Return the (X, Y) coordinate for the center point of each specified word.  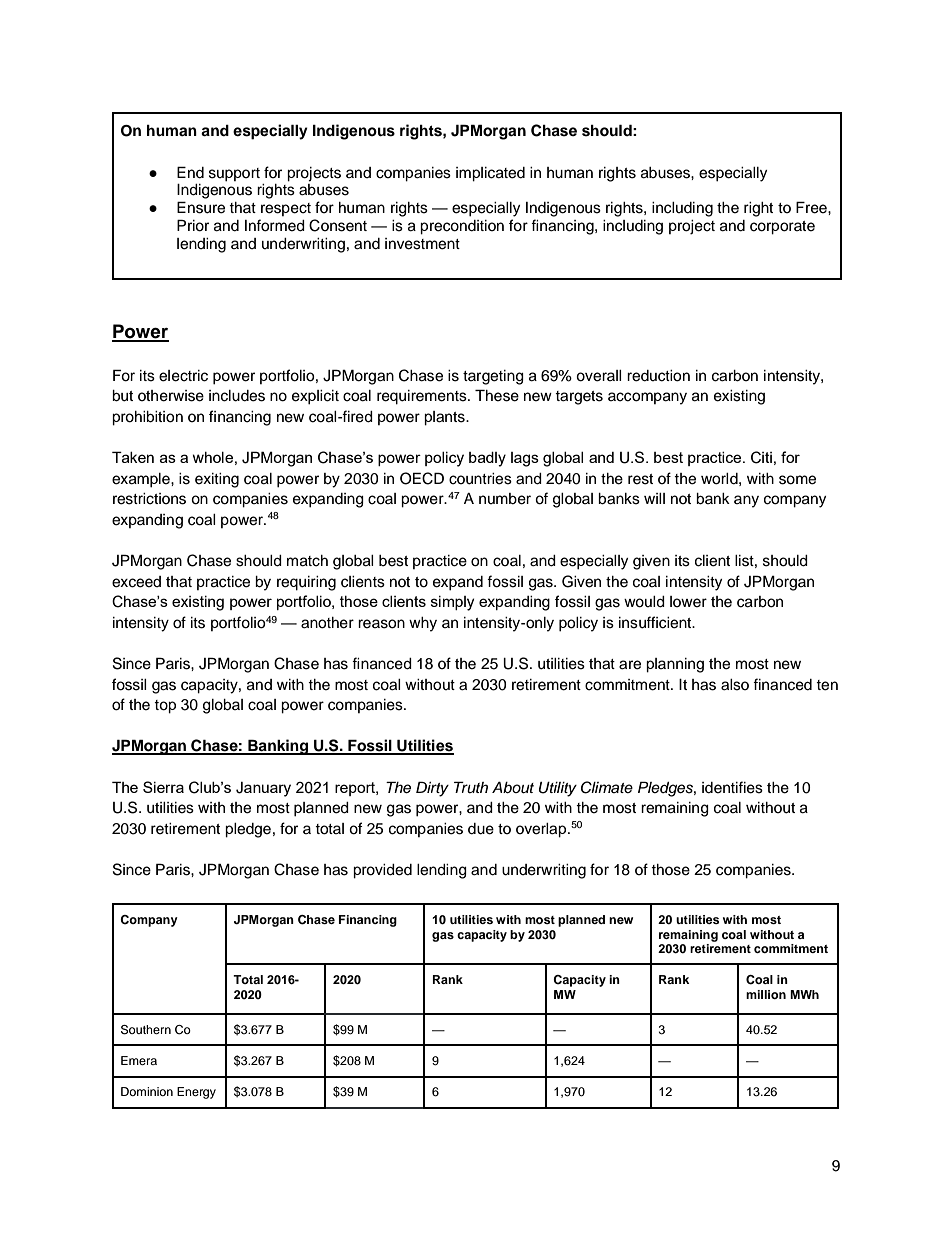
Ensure (201, 207)
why (423, 624)
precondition (462, 227)
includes (237, 396)
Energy (196, 1093)
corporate (782, 228)
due (481, 829)
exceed (136, 582)
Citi (761, 457)
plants (445, 418)
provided (382, 871)
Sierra (163, 787)
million (766, 994)
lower (688, 602)
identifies (732, 787)
